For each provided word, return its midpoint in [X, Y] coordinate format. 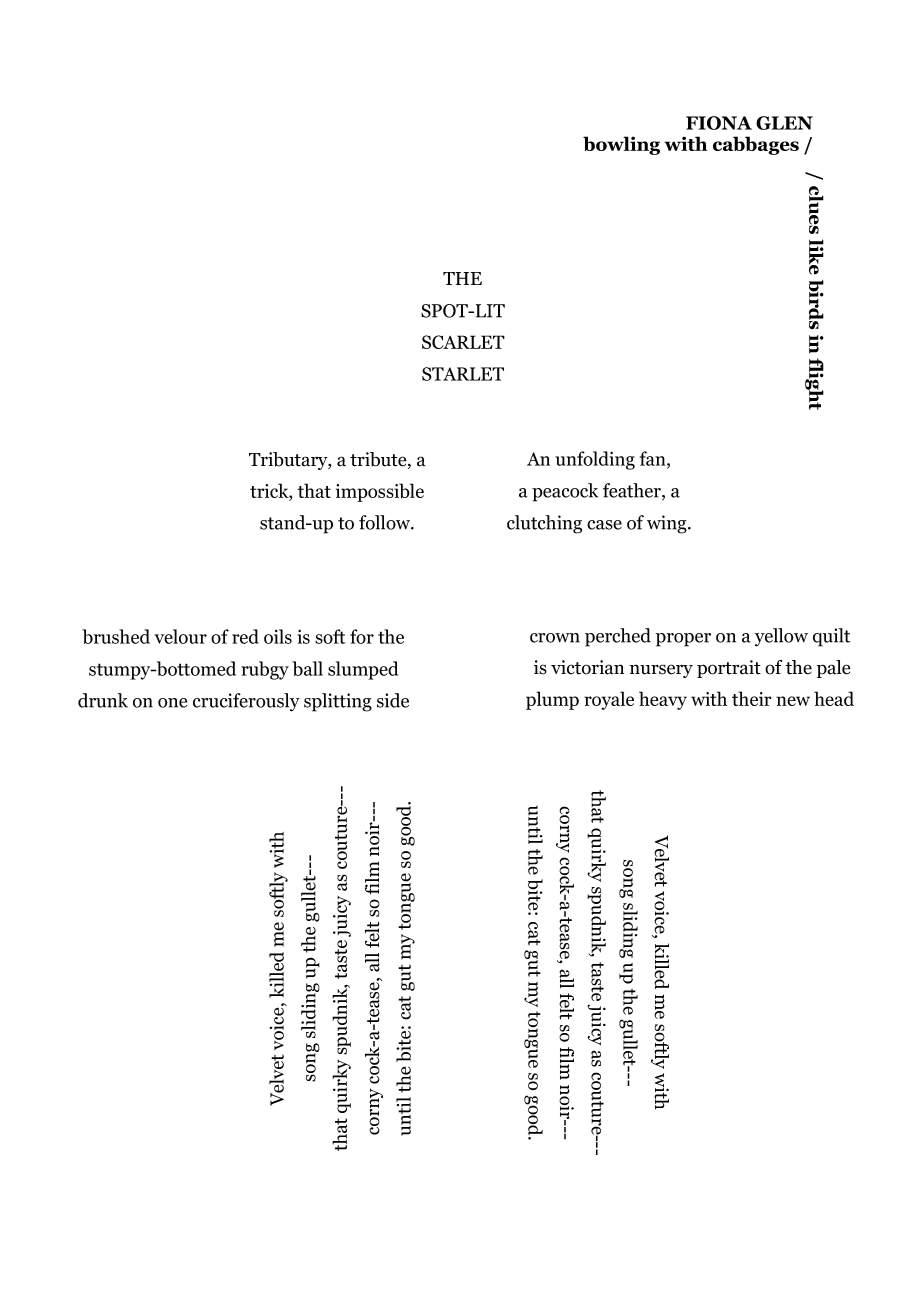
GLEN [784, 123]
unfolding [595, 460]
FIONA [719, 123]
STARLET [463, 374]
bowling [621, 145]
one [172, 703]
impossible [380, 492]
